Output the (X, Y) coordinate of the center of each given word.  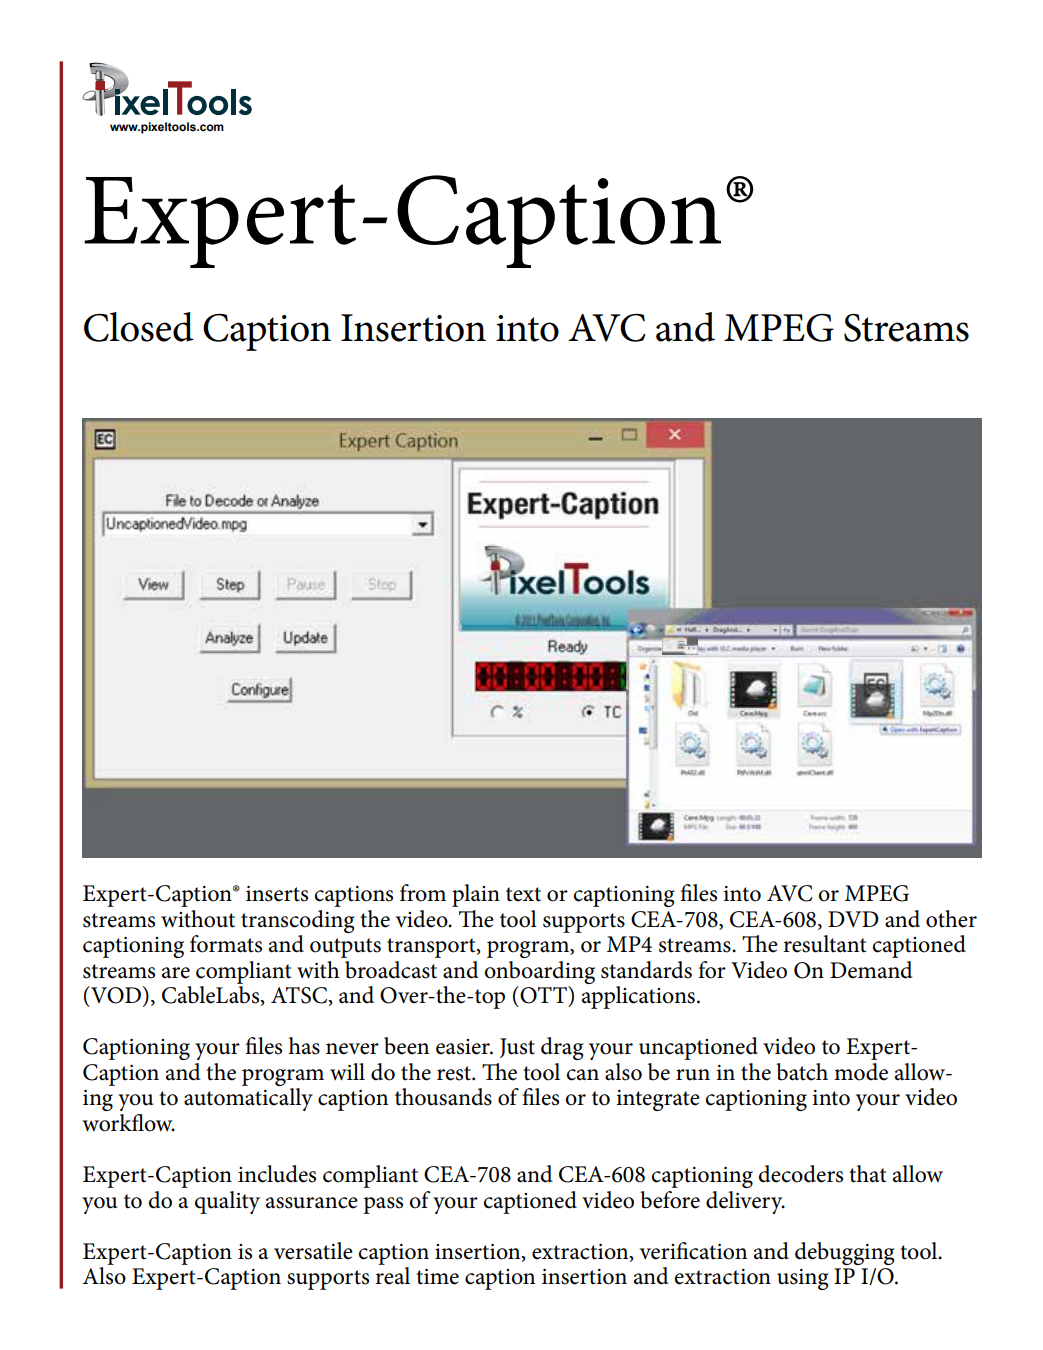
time (437, 1277)
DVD (853, 919)
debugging (845, 1253)
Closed (139, 327)
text (523, 894)
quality (227, 1202)
